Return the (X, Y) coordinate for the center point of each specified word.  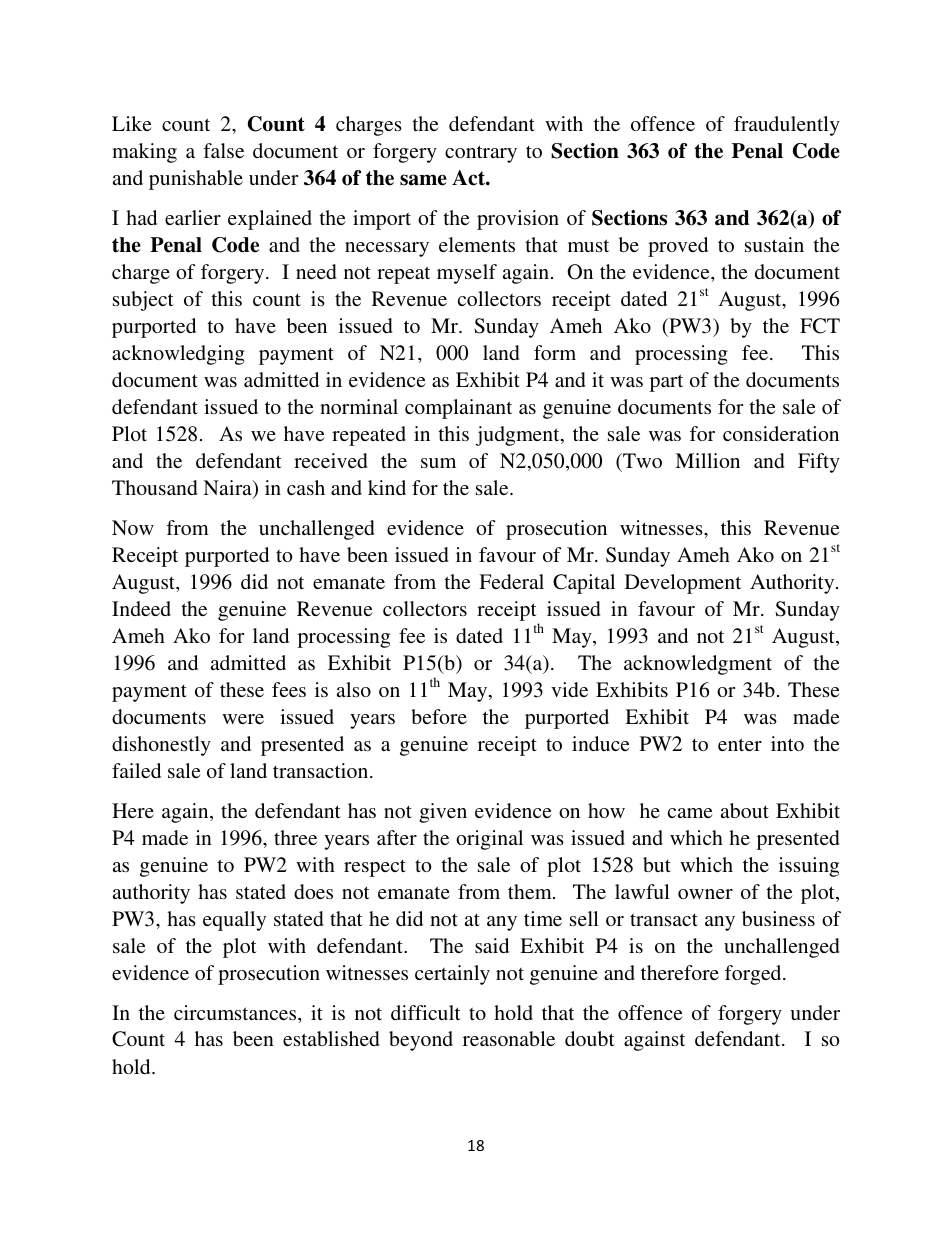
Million (707, 460)
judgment (519, 436)
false (223, 150)
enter (740, 744)
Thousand (154, 487)
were (243, 719)
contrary (481, 154)
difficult (426, 1012)
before (439, 716)
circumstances (236, 1012)
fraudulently (787, 126)
